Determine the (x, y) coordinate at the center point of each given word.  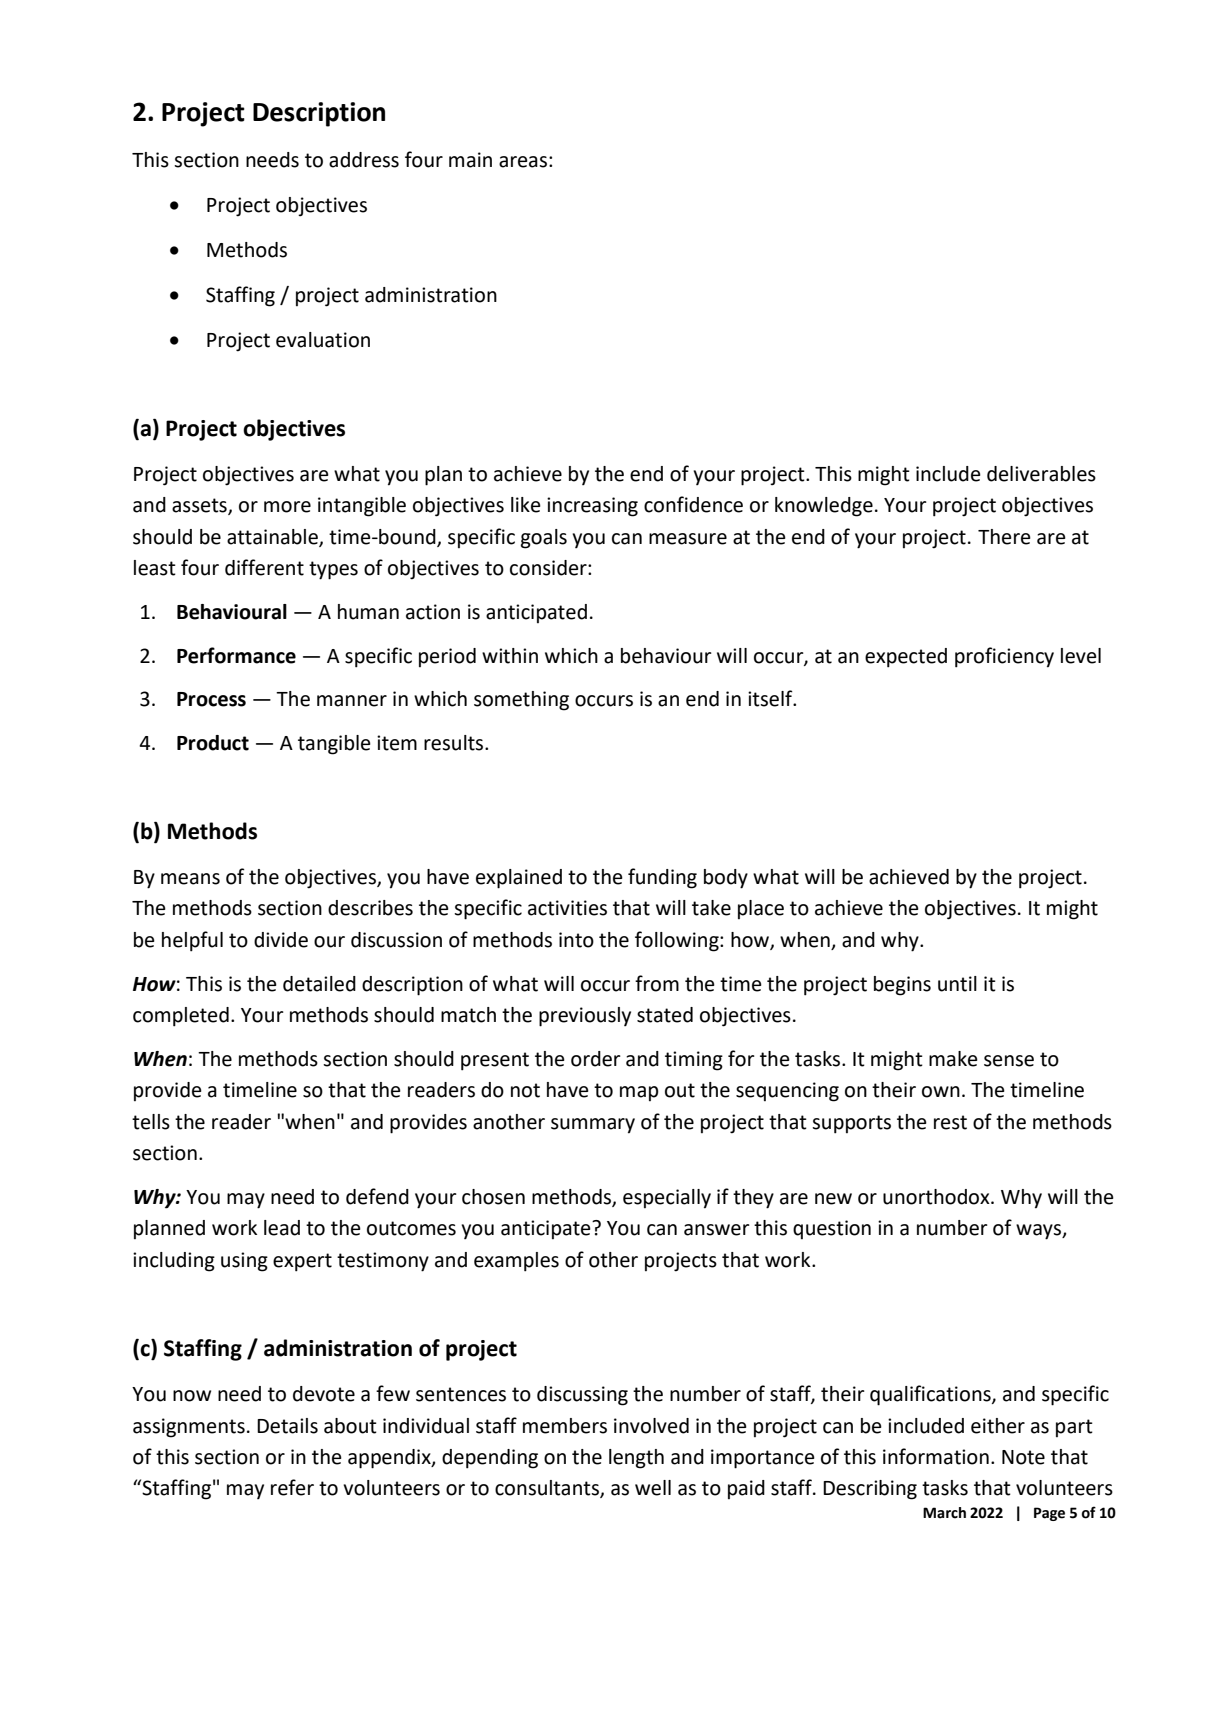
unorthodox (937, 1197)
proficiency (1004, 657)
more (287, 507)
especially (667, 1199)
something (521, 701)
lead (282, 1228)
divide (281, 940)
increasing (592, 507)
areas (523, 162)
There (1004, 537)
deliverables (1041, 474)
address (364, 160)
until (957, 984)
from (657, 983)
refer (292, 1487)
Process (211, 699)
